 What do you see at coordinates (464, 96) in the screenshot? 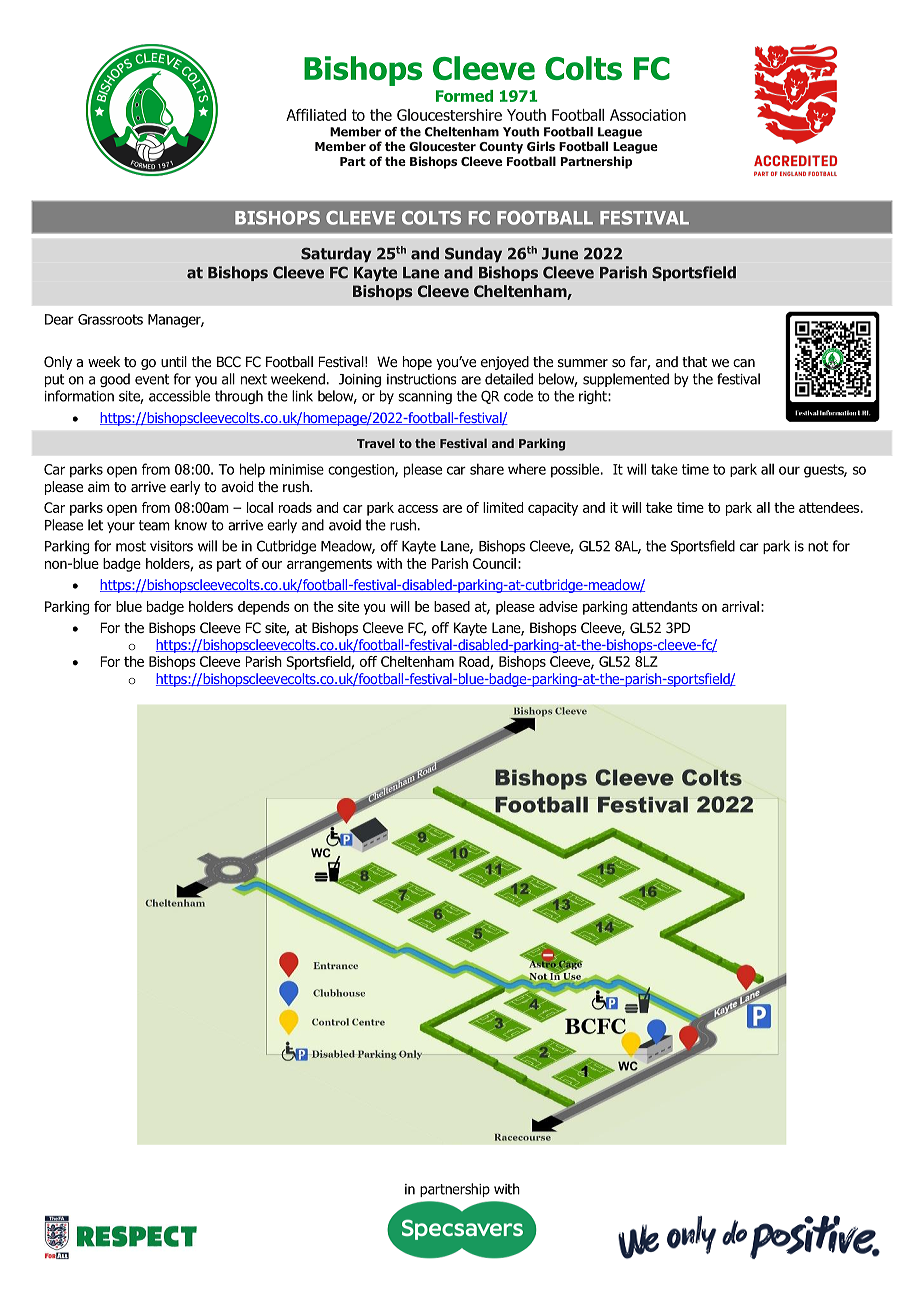
I see `Formed` at bounding box center [464, 96].
